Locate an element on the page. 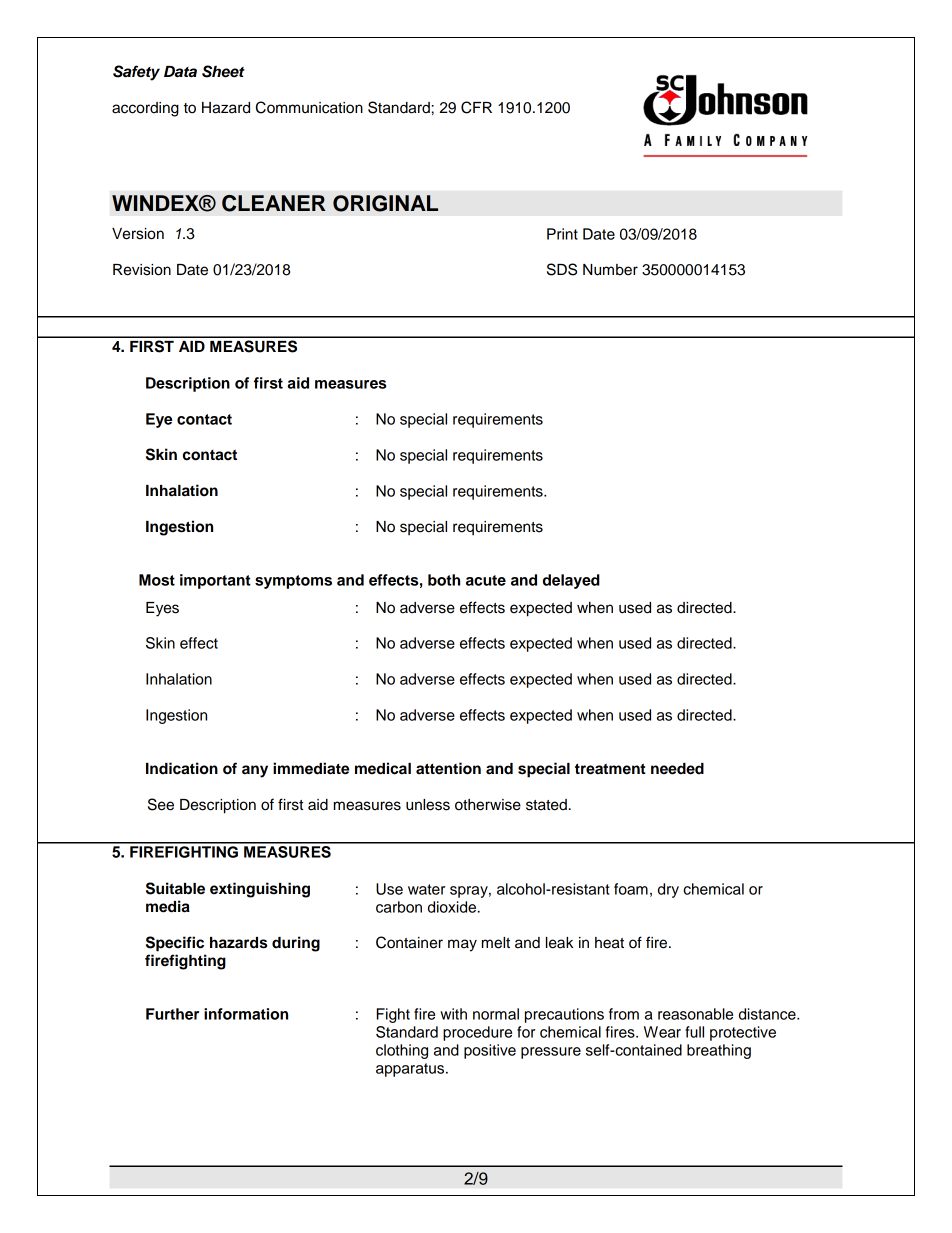 This document has width=952, height=1233. CFR is located at coordinates (476, 107).
